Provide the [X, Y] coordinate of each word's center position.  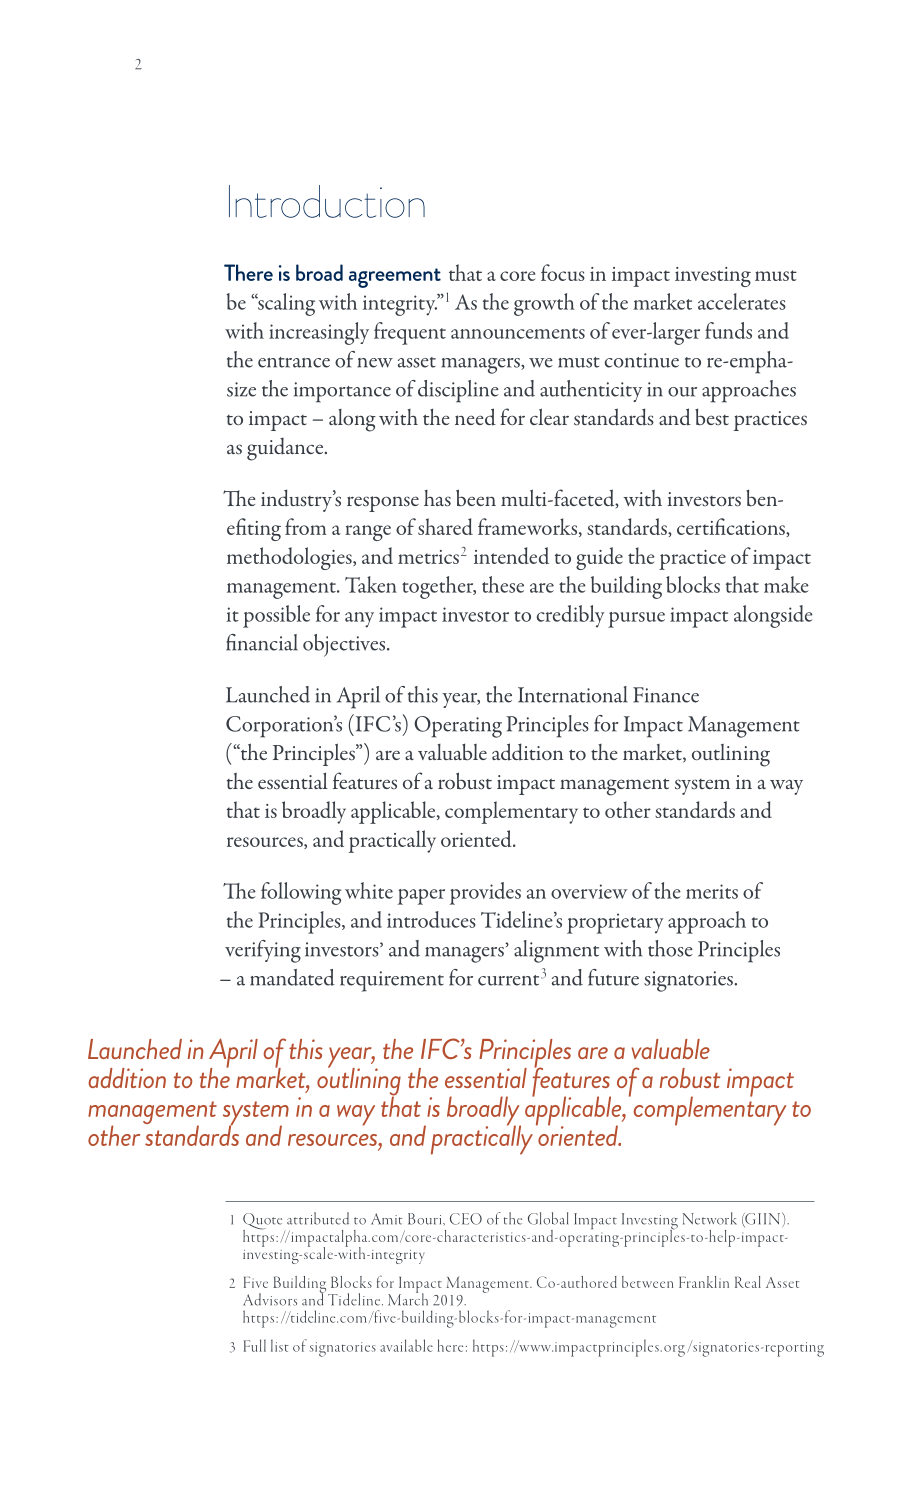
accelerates [742, 301]
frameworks [529, 527]
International [572, 694]
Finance [666, 695]
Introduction [327, 201]
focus [563, 272]
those [670, 948]
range [368, 533]
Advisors [270, 1299]
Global [548, 1218]
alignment [556, 951]
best [712, 416]
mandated [292, 977]
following [301, 893]
